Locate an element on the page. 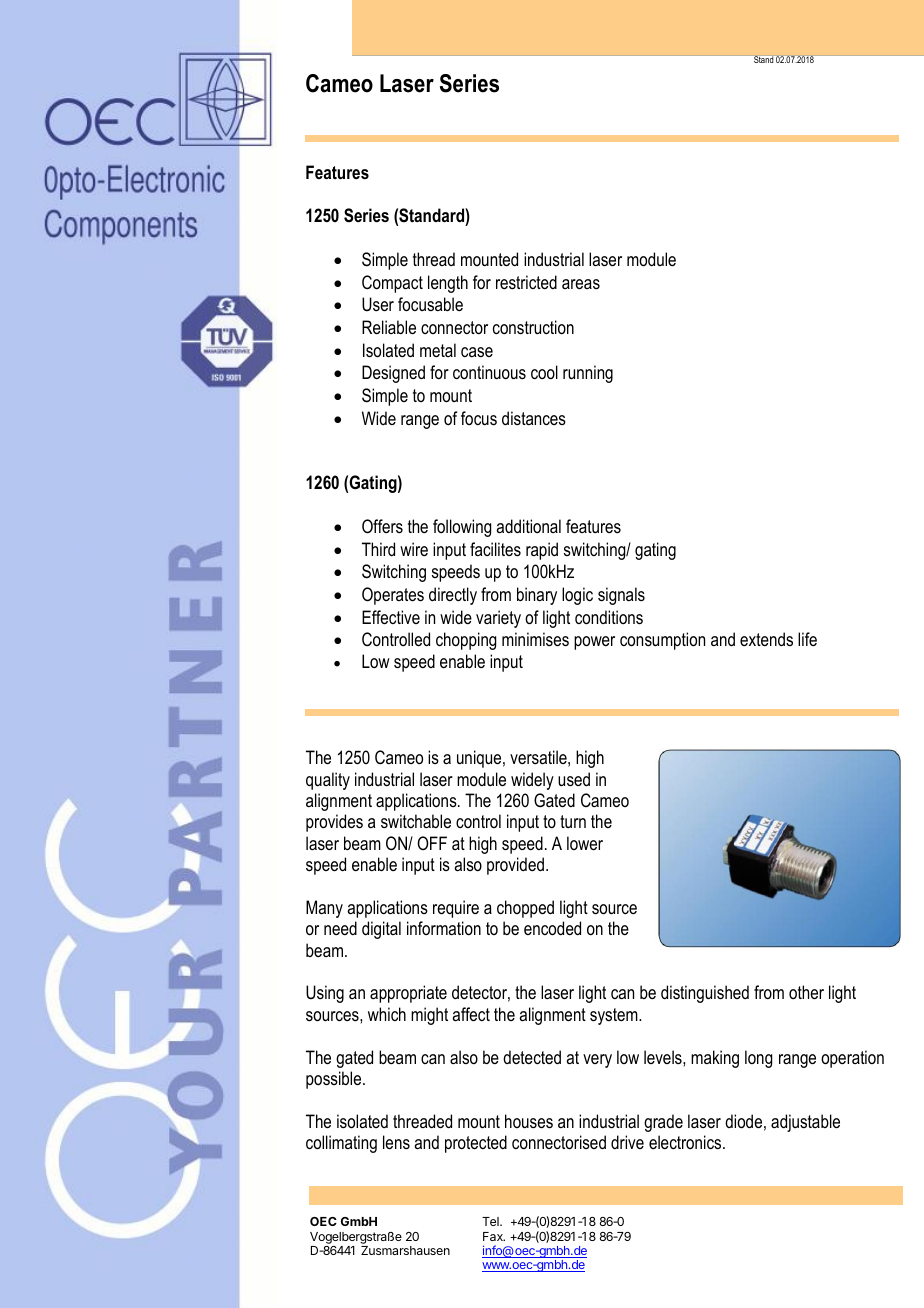 The image size is (924, 1308). life is located at coordinates (807, 639).
